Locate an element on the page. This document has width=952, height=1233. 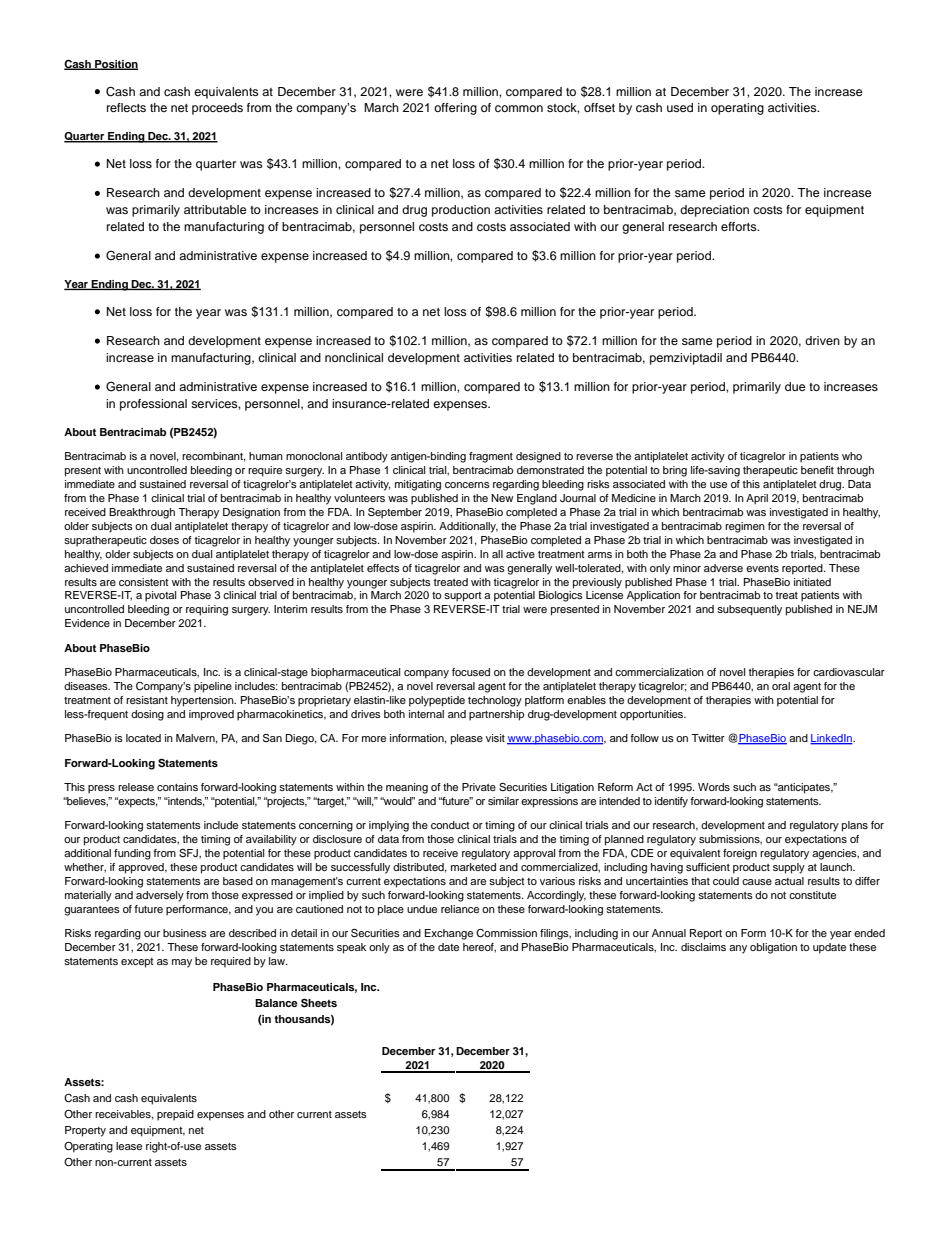
contains is located at coordinates (177, 787).
